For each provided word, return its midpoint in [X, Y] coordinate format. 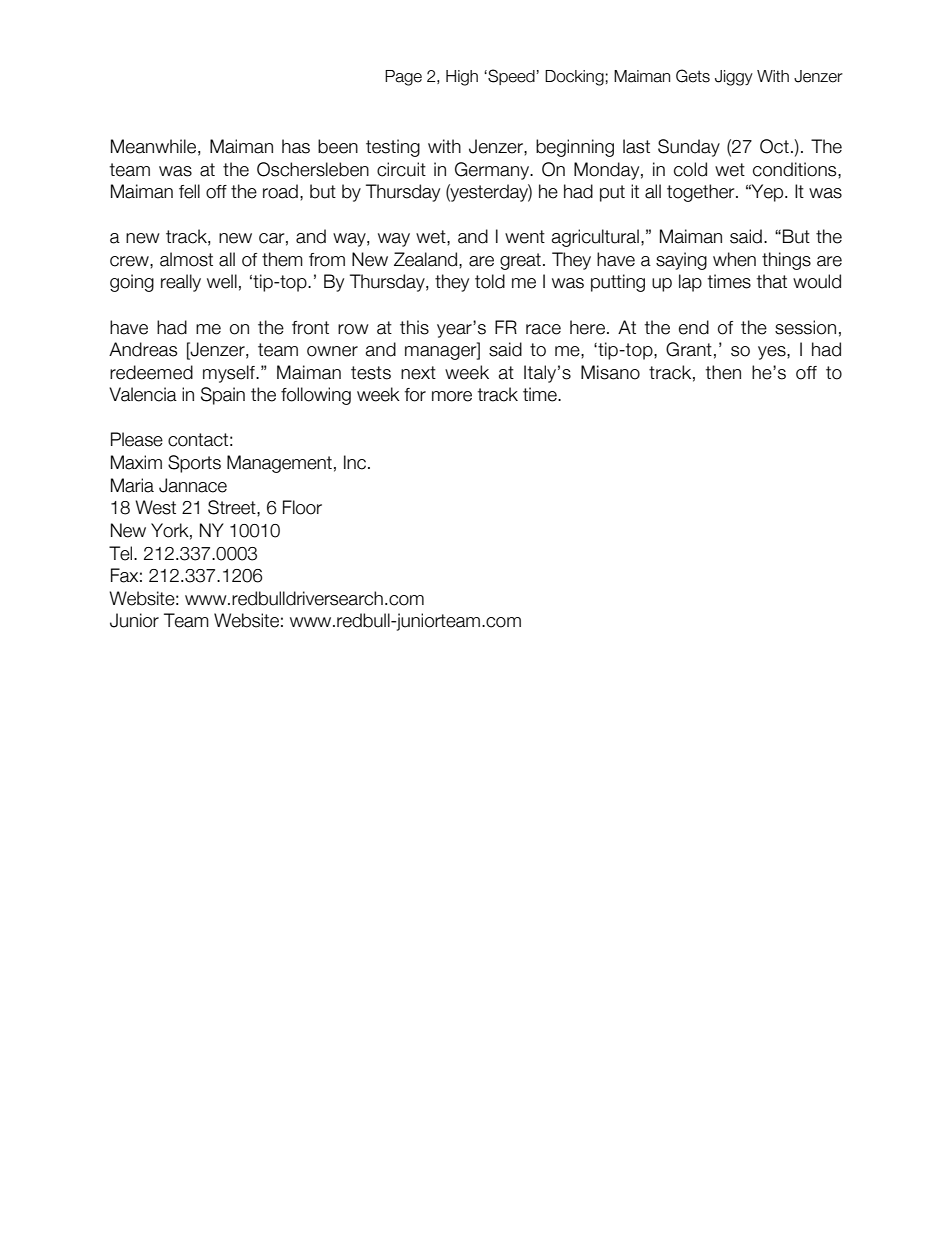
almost [186, 259]
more [452, 396]
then [723, 372]
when [734, 259]
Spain [223, 396]
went [525, 237]
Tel [122, 553]
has [296, 146]
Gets [693, 76]
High [462, 78]
